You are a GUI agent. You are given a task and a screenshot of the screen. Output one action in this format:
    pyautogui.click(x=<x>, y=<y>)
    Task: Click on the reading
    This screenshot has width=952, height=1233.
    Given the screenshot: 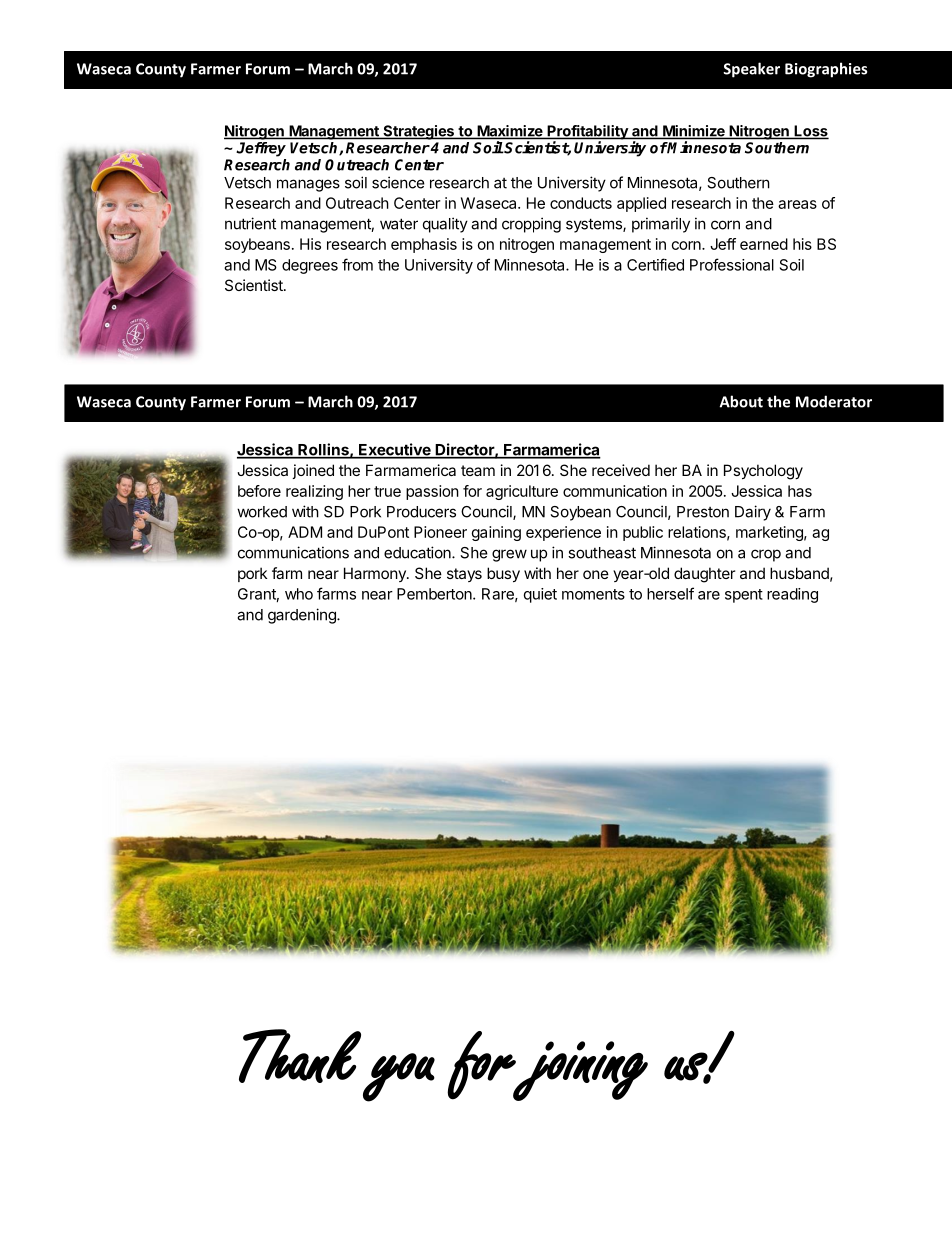 What is the action you would take?
    pyautogui.click(x=792, y=595)
